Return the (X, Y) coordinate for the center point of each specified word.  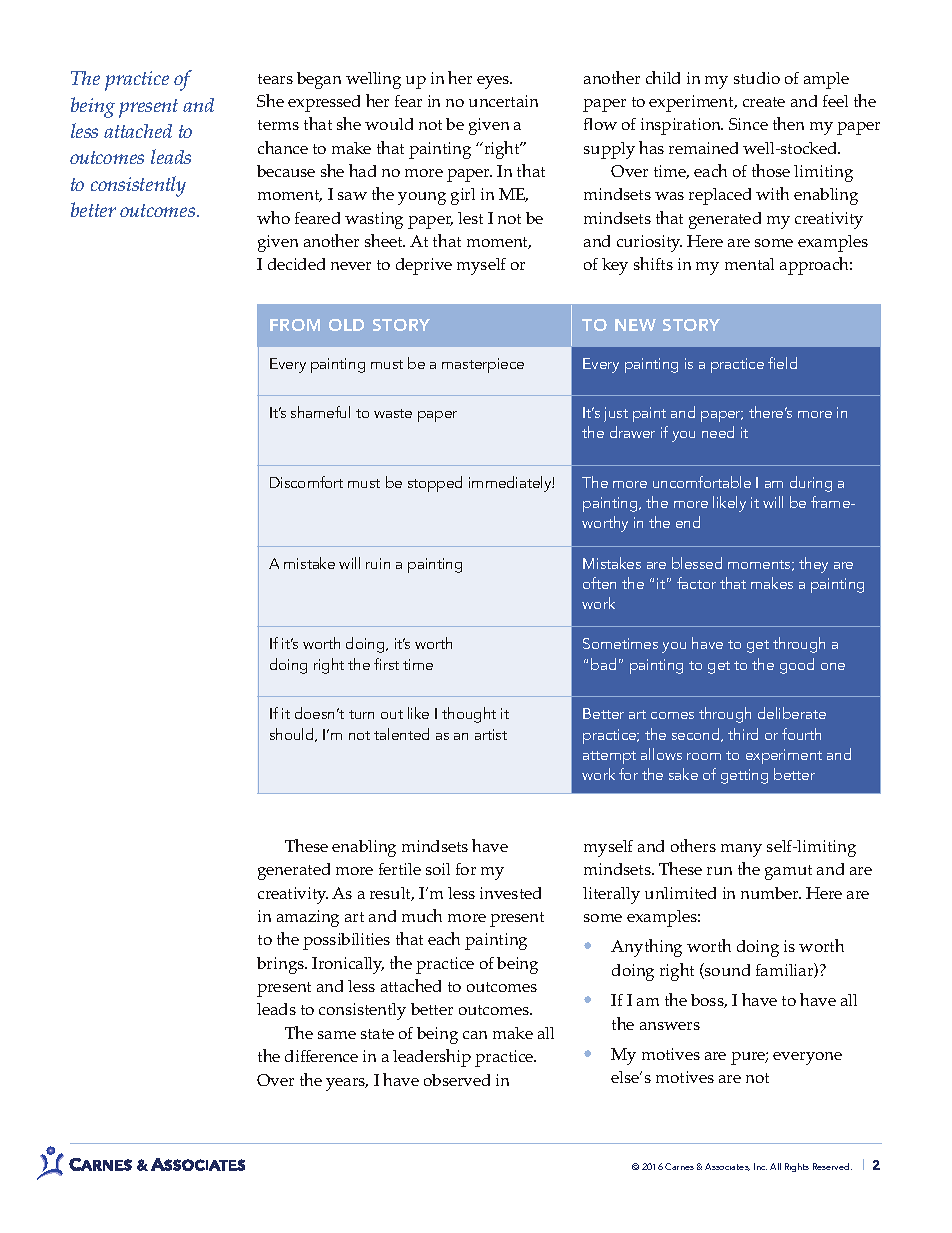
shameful (320, 412)
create (764, 102)
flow (600, 124)
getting (744, 776)
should (293, 735)
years (347, 1084)
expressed (324, 103)
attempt (609, 757)
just (616, 414)
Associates (727, 1167)
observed (457, 1080)
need (718, 432)
